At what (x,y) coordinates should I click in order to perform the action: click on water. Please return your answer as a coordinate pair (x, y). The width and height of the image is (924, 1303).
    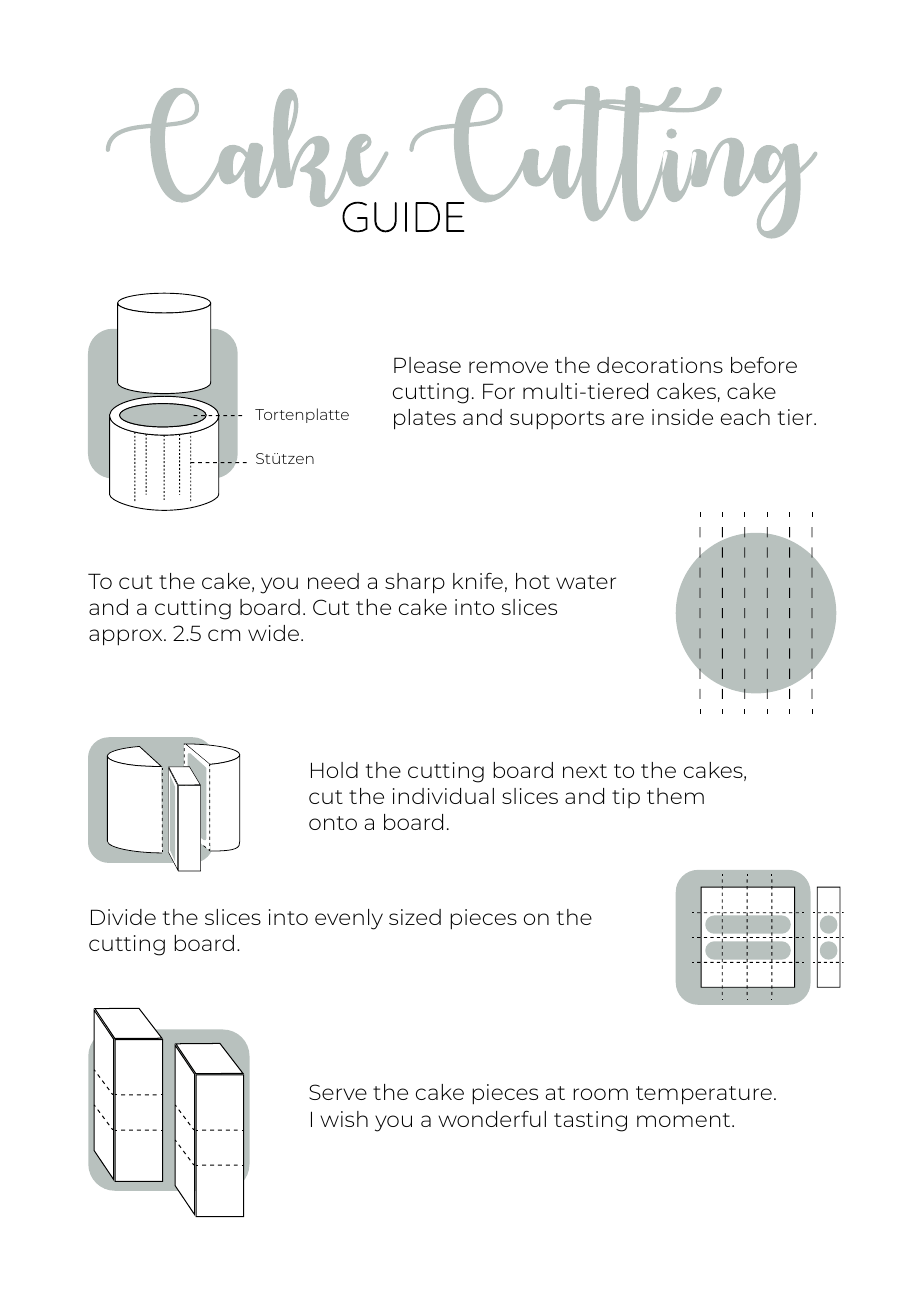
    Looking at the image, I should click on (586, 582).
